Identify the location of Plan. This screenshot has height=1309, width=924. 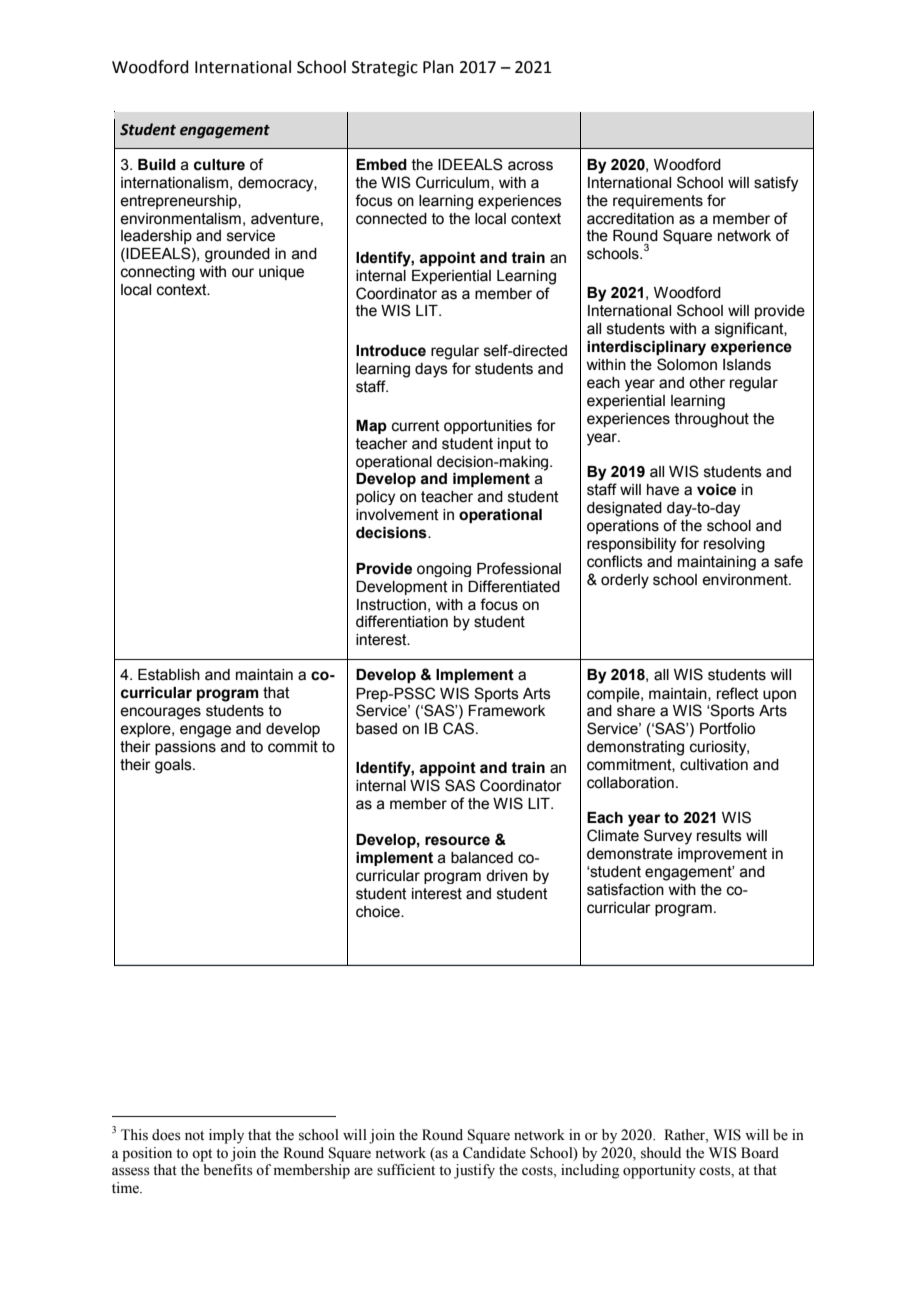
(438, 67).
